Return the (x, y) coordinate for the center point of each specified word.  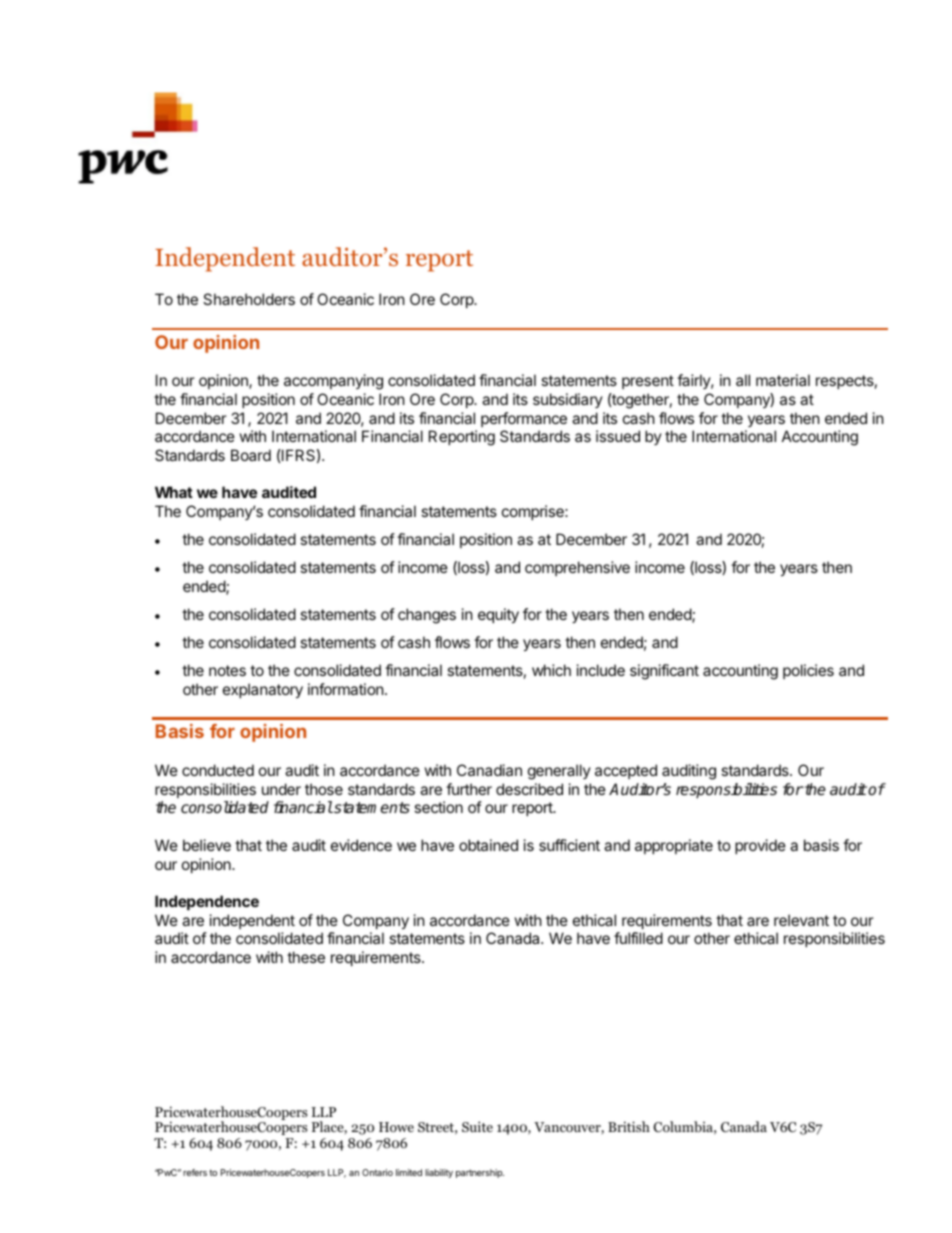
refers (195, 1172)
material (783, 380)
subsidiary (568, 400)
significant (664, 672)
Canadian (489, 770)
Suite (477, 1126)
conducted (218, 770)
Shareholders (249, 299)
